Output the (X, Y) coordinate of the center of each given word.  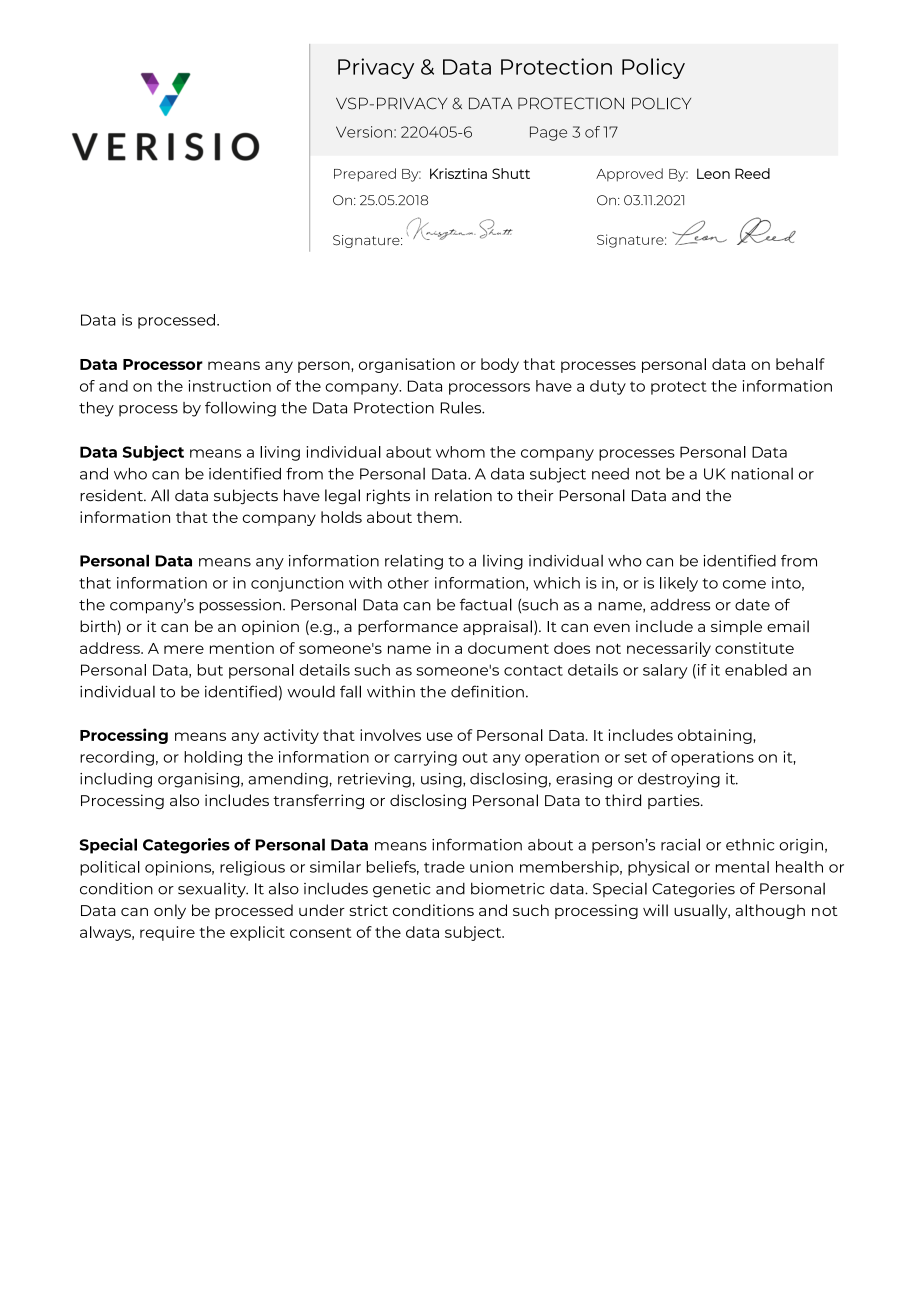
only (170, 911)
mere (184, 649)
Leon (713, 173)
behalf (800, 364)
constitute (754, 648)
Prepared (365, 175)
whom (460, 452)
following (240, 409)
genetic (402, 890)
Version (364, 132)
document (508, 648)
